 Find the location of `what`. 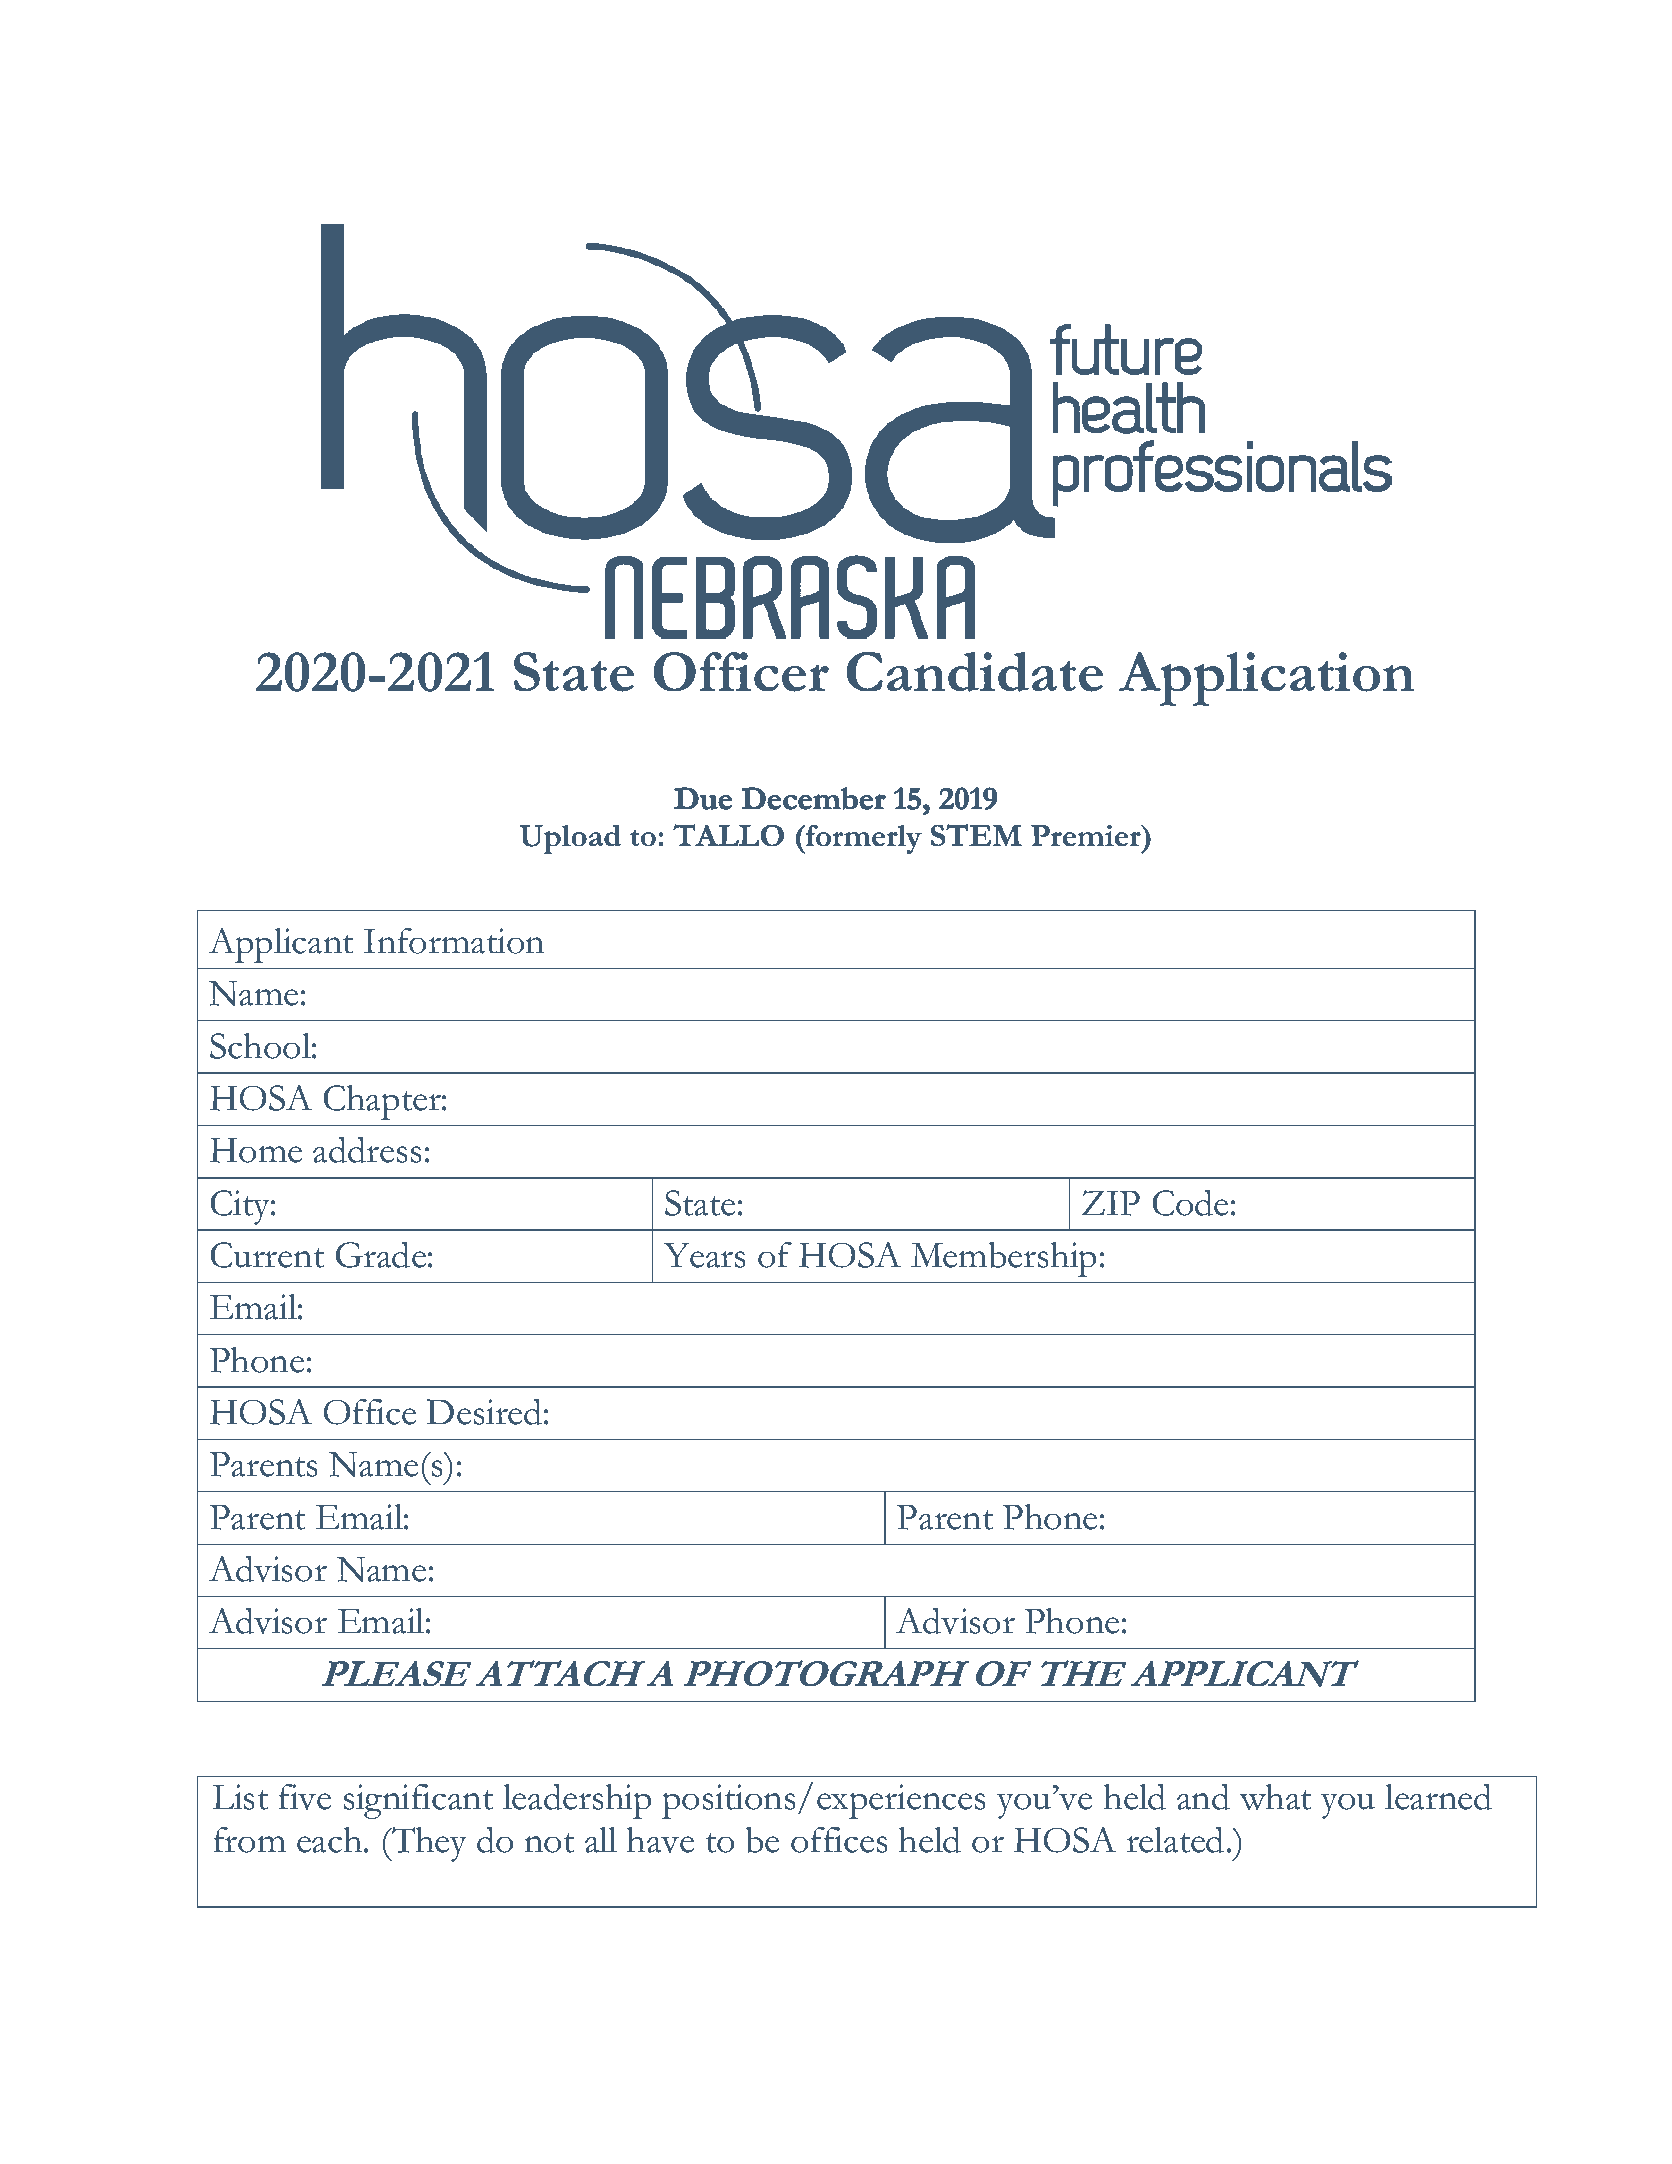

what is located at coordinates (1275, 1797).
